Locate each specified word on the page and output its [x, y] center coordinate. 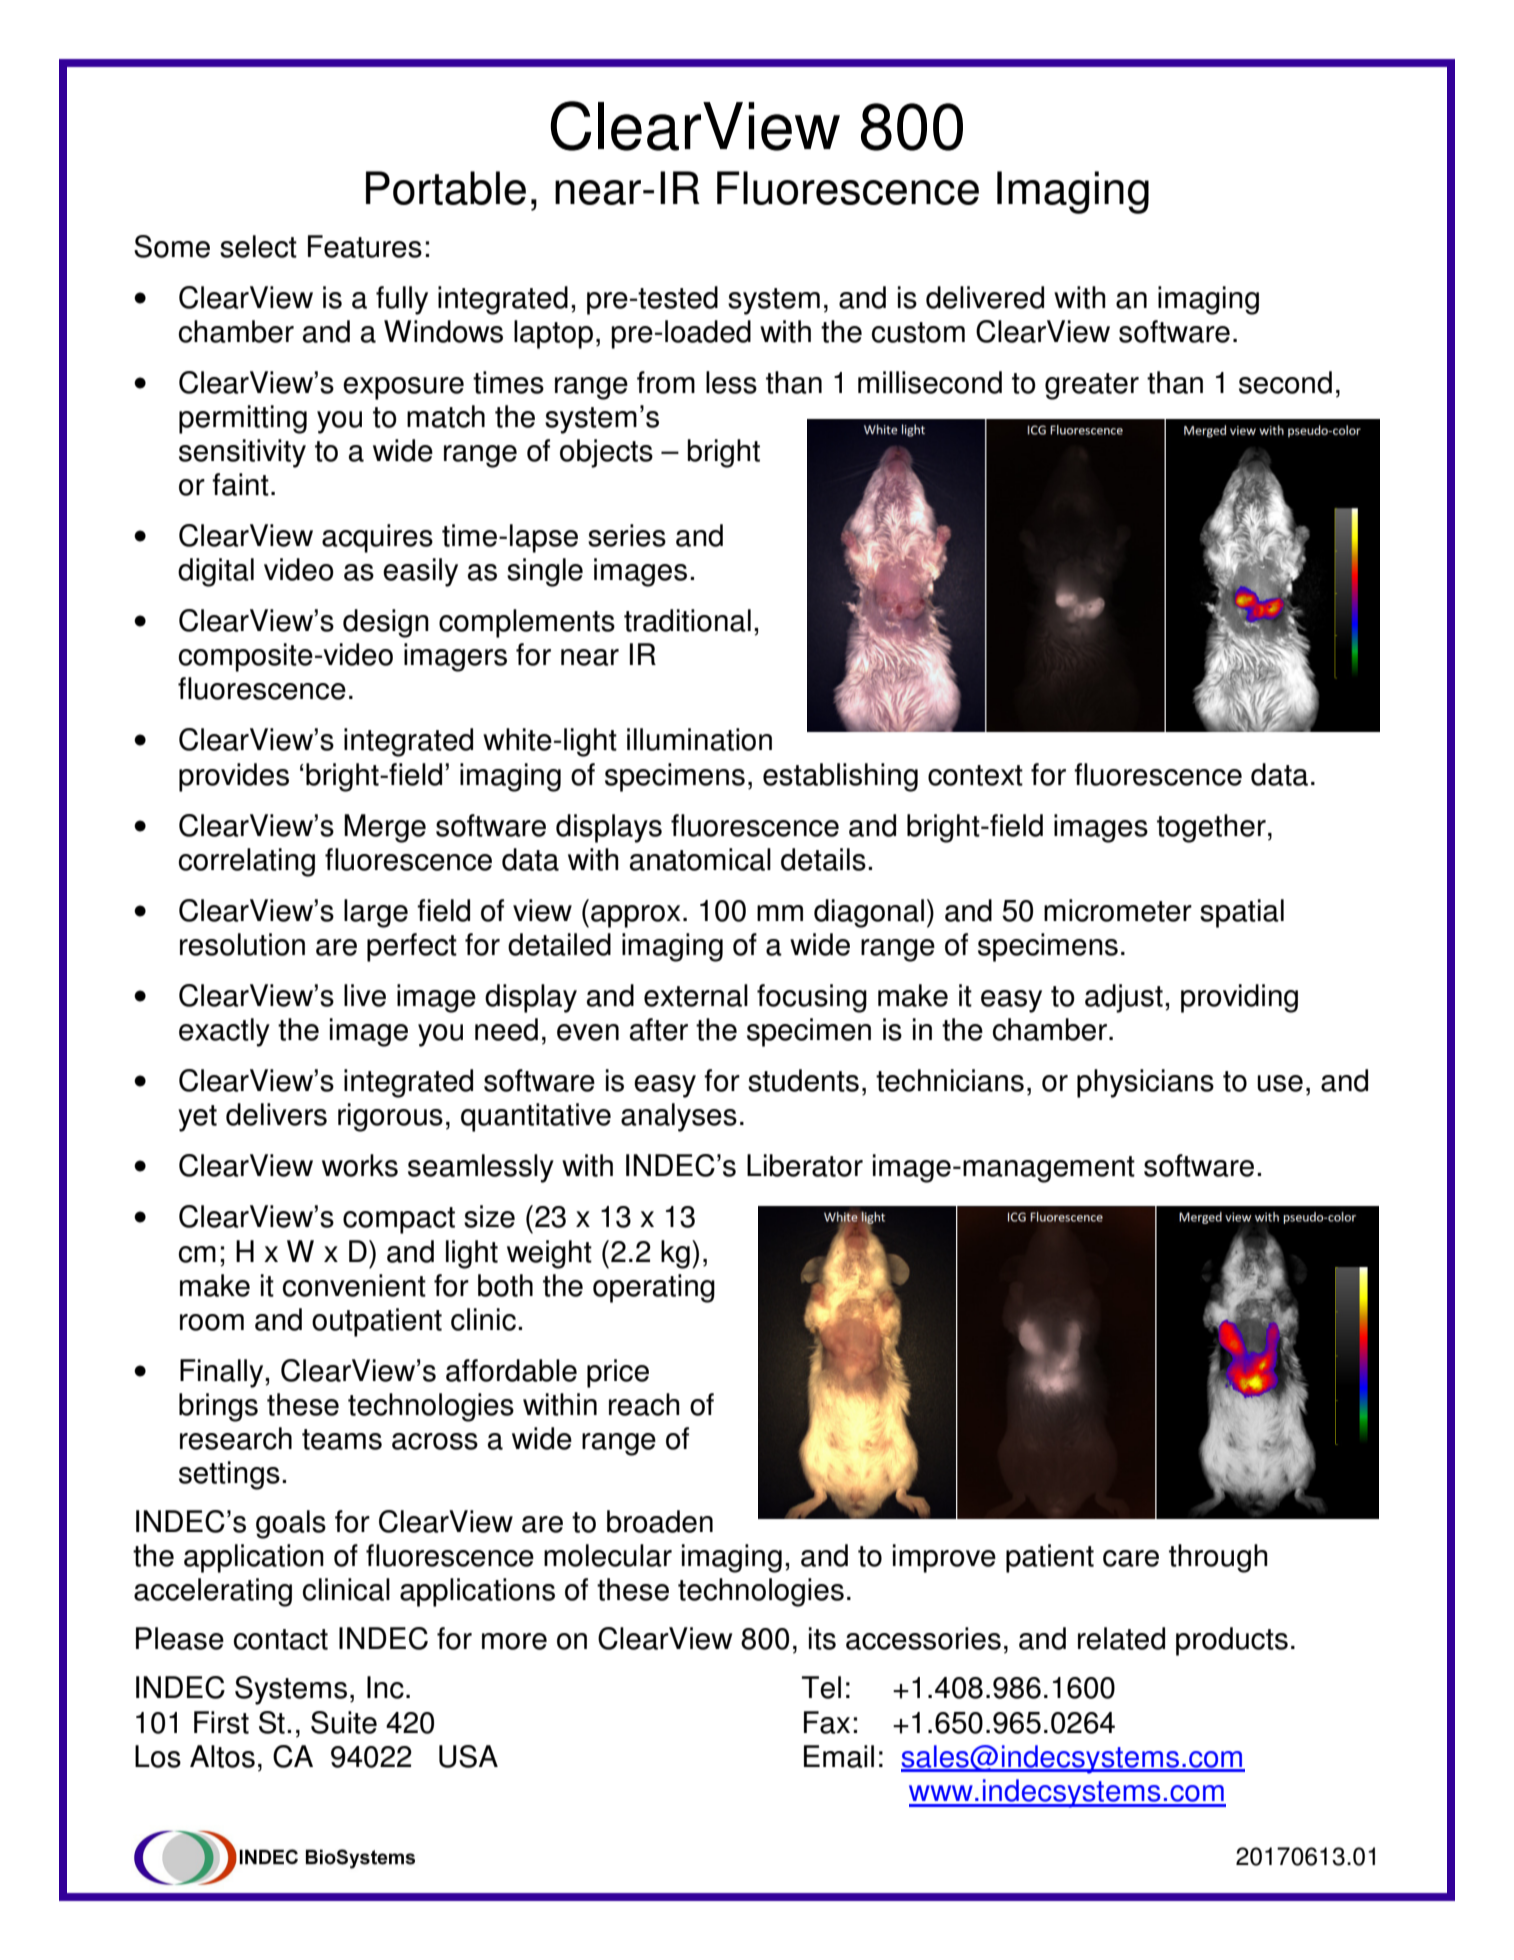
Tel [821, 1687]
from [666, 382]
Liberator [805, 1165]
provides [234, 777]
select [258, 246]
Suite [344, 1722]
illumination [699, 739]
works [360, 1165]
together [1211, 828]
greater [1092, 386]
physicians [1145, 1083]
